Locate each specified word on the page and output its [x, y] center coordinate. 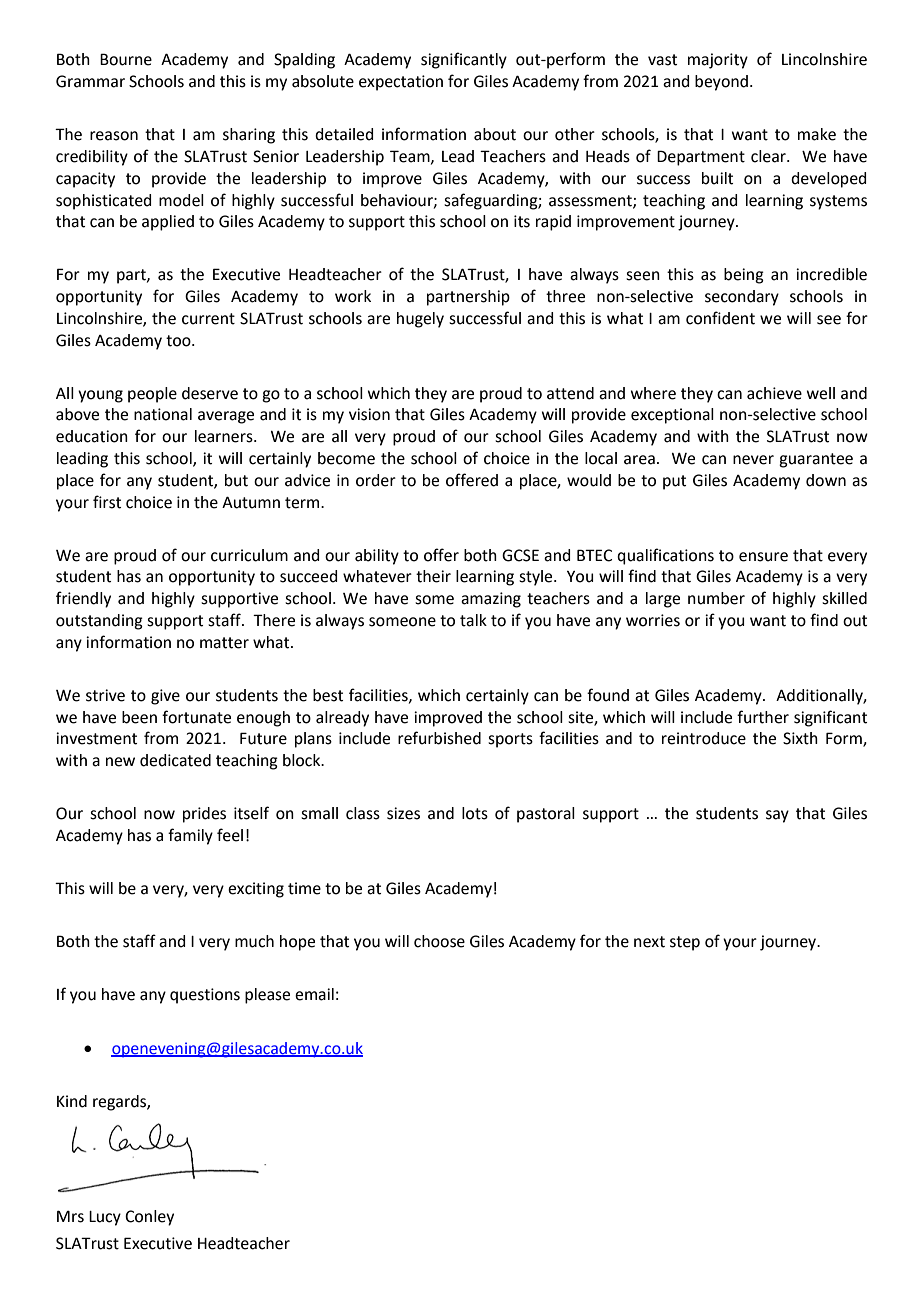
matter [224, 643]
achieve [774, 393]
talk [473, 620]
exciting [256, 890]
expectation [401, 83]
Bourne [126, 59]
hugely [420, 320]
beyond [721, 83]
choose [439, 941]
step [685, 943]
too [179, 341]
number [716, 598]
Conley [149, 1218]
